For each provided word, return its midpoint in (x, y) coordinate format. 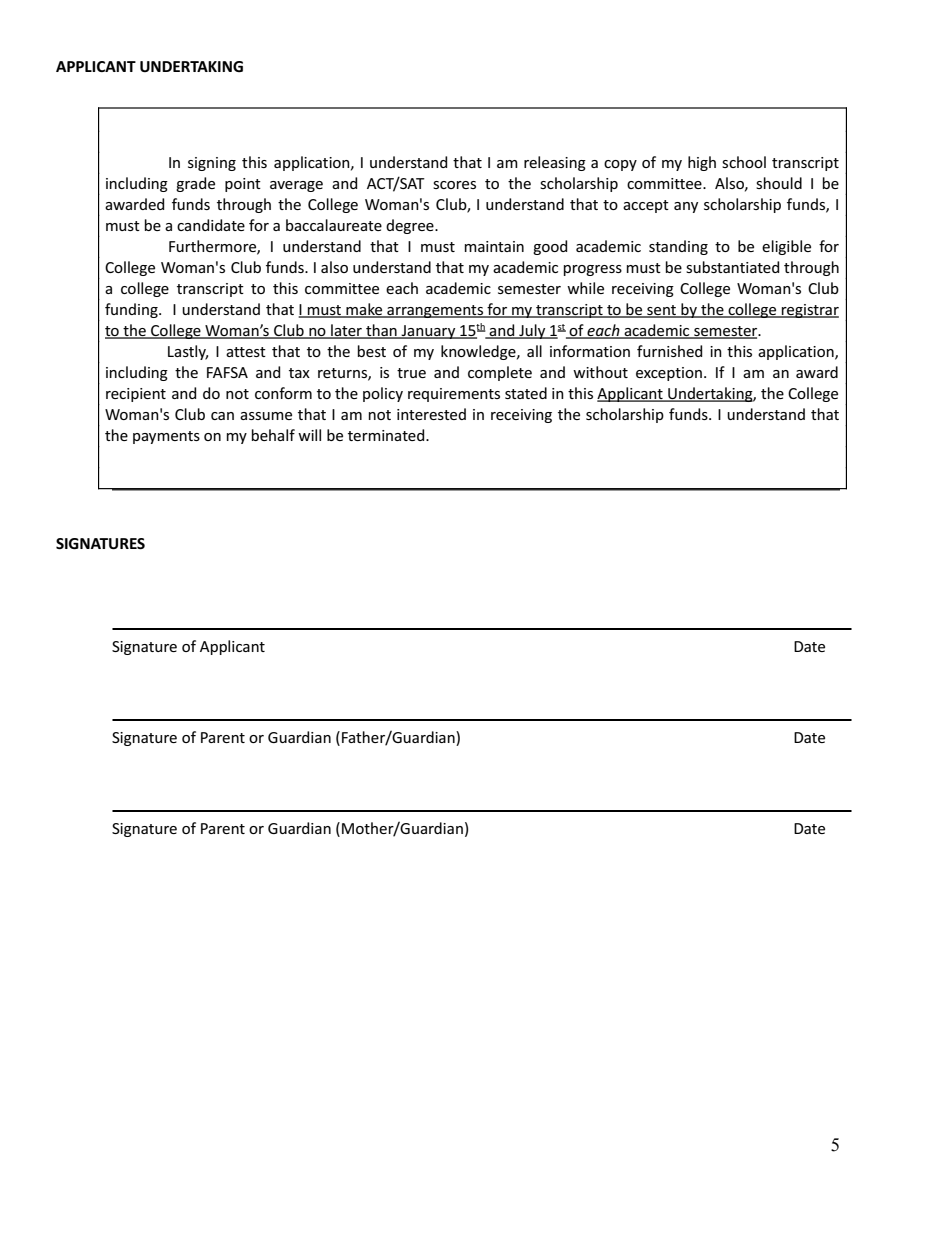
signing (212, 164)
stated (526, 393)
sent (662, 311)
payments (166, 437)
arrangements (435, 311)
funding (132, 310)
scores (454, 185)
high (702, 163)
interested (431, 414)
